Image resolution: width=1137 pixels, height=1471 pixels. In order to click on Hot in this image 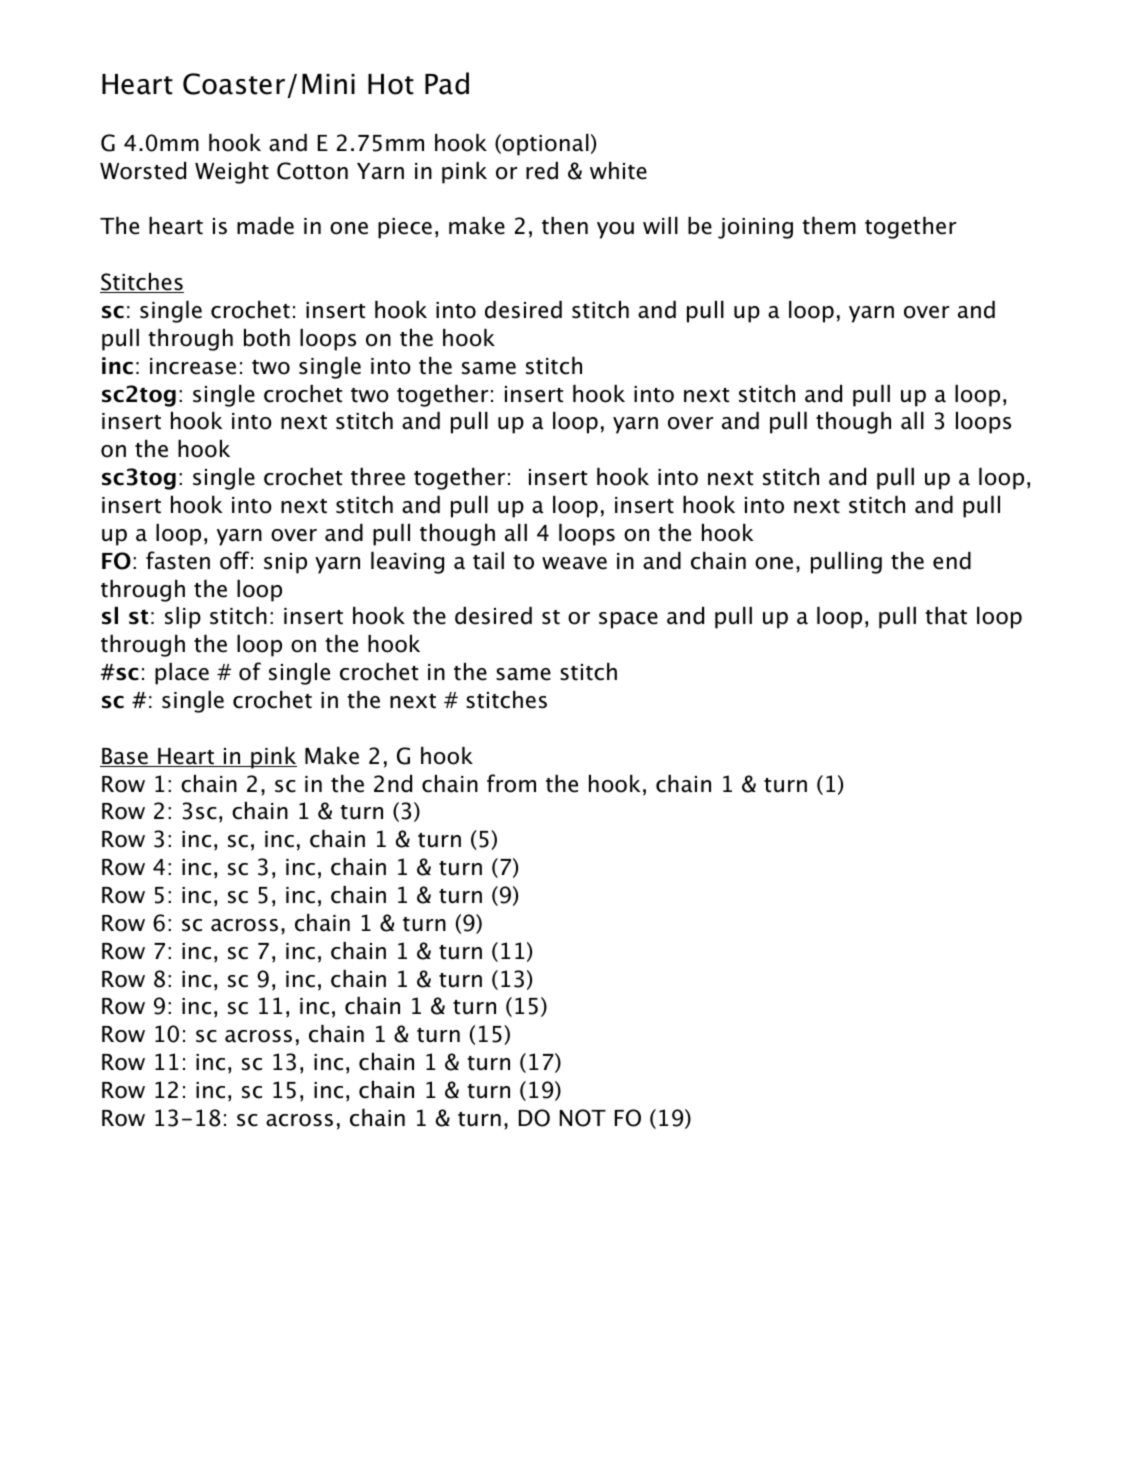, I will do `click(391, 84)`.
